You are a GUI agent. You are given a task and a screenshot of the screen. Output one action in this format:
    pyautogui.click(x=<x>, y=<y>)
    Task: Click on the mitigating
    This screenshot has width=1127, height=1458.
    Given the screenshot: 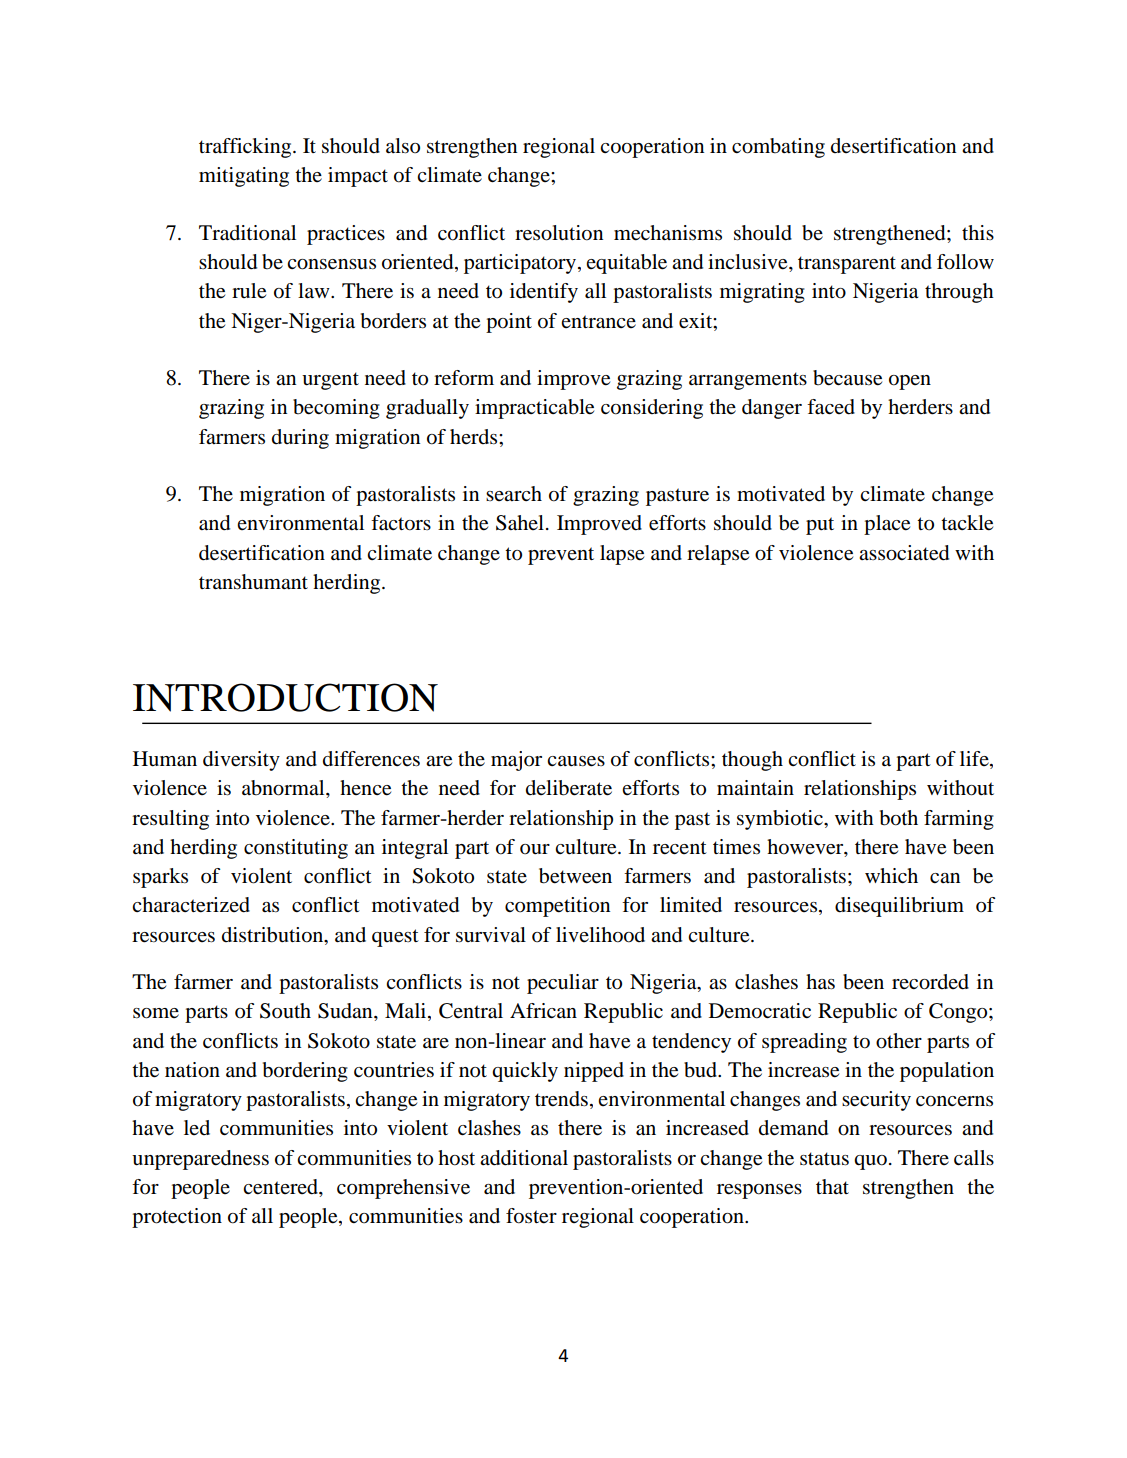 What is the action you would take?
    pyautogui.click(x=244, y=177)
